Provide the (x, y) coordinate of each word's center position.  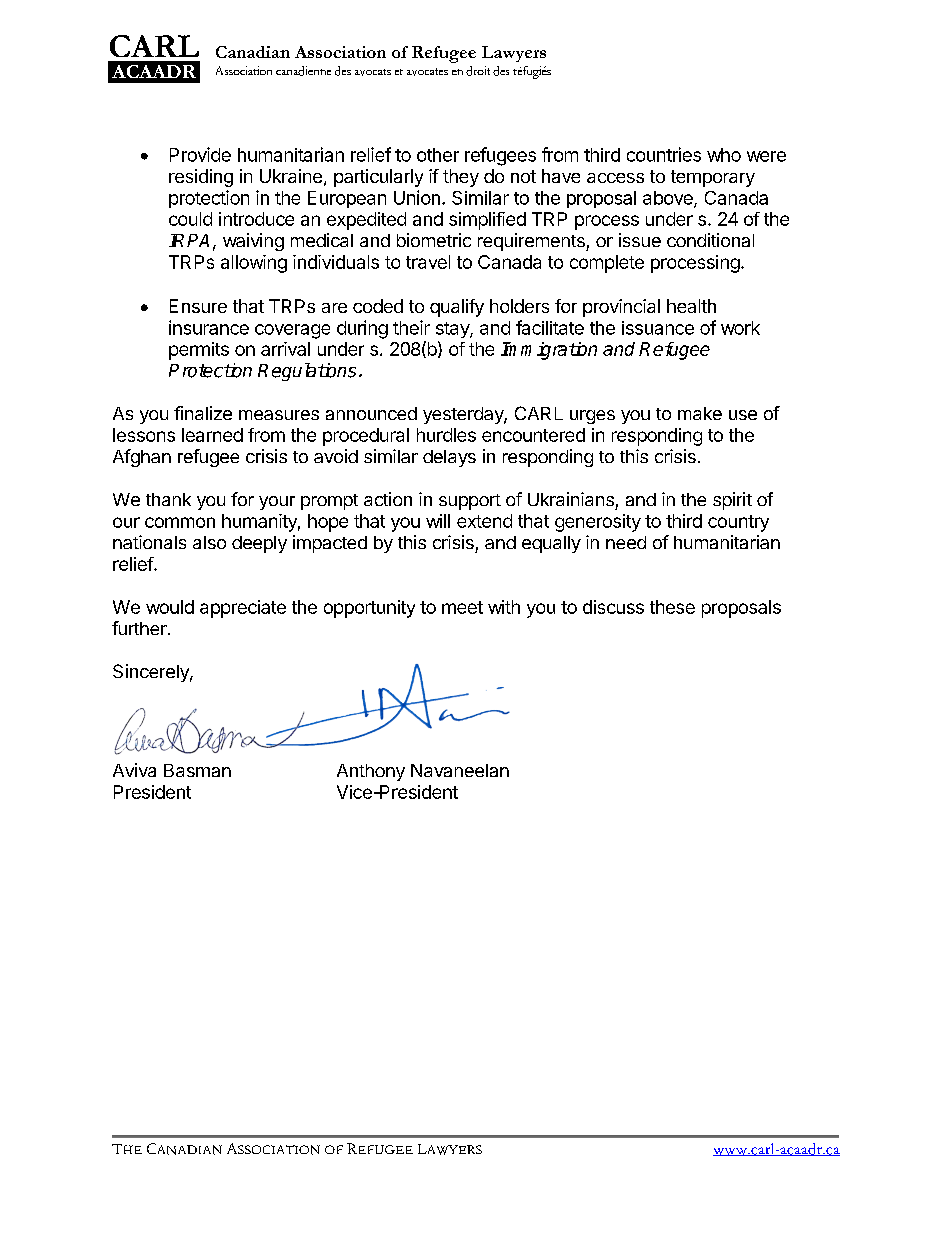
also (209, 542)
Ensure (198, 306)
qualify (457, 308)
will (438, 521)
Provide (200, 154)
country (738, 523)
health (691, 306)
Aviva (134, 770)
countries (664, 154)
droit (478, 71)
